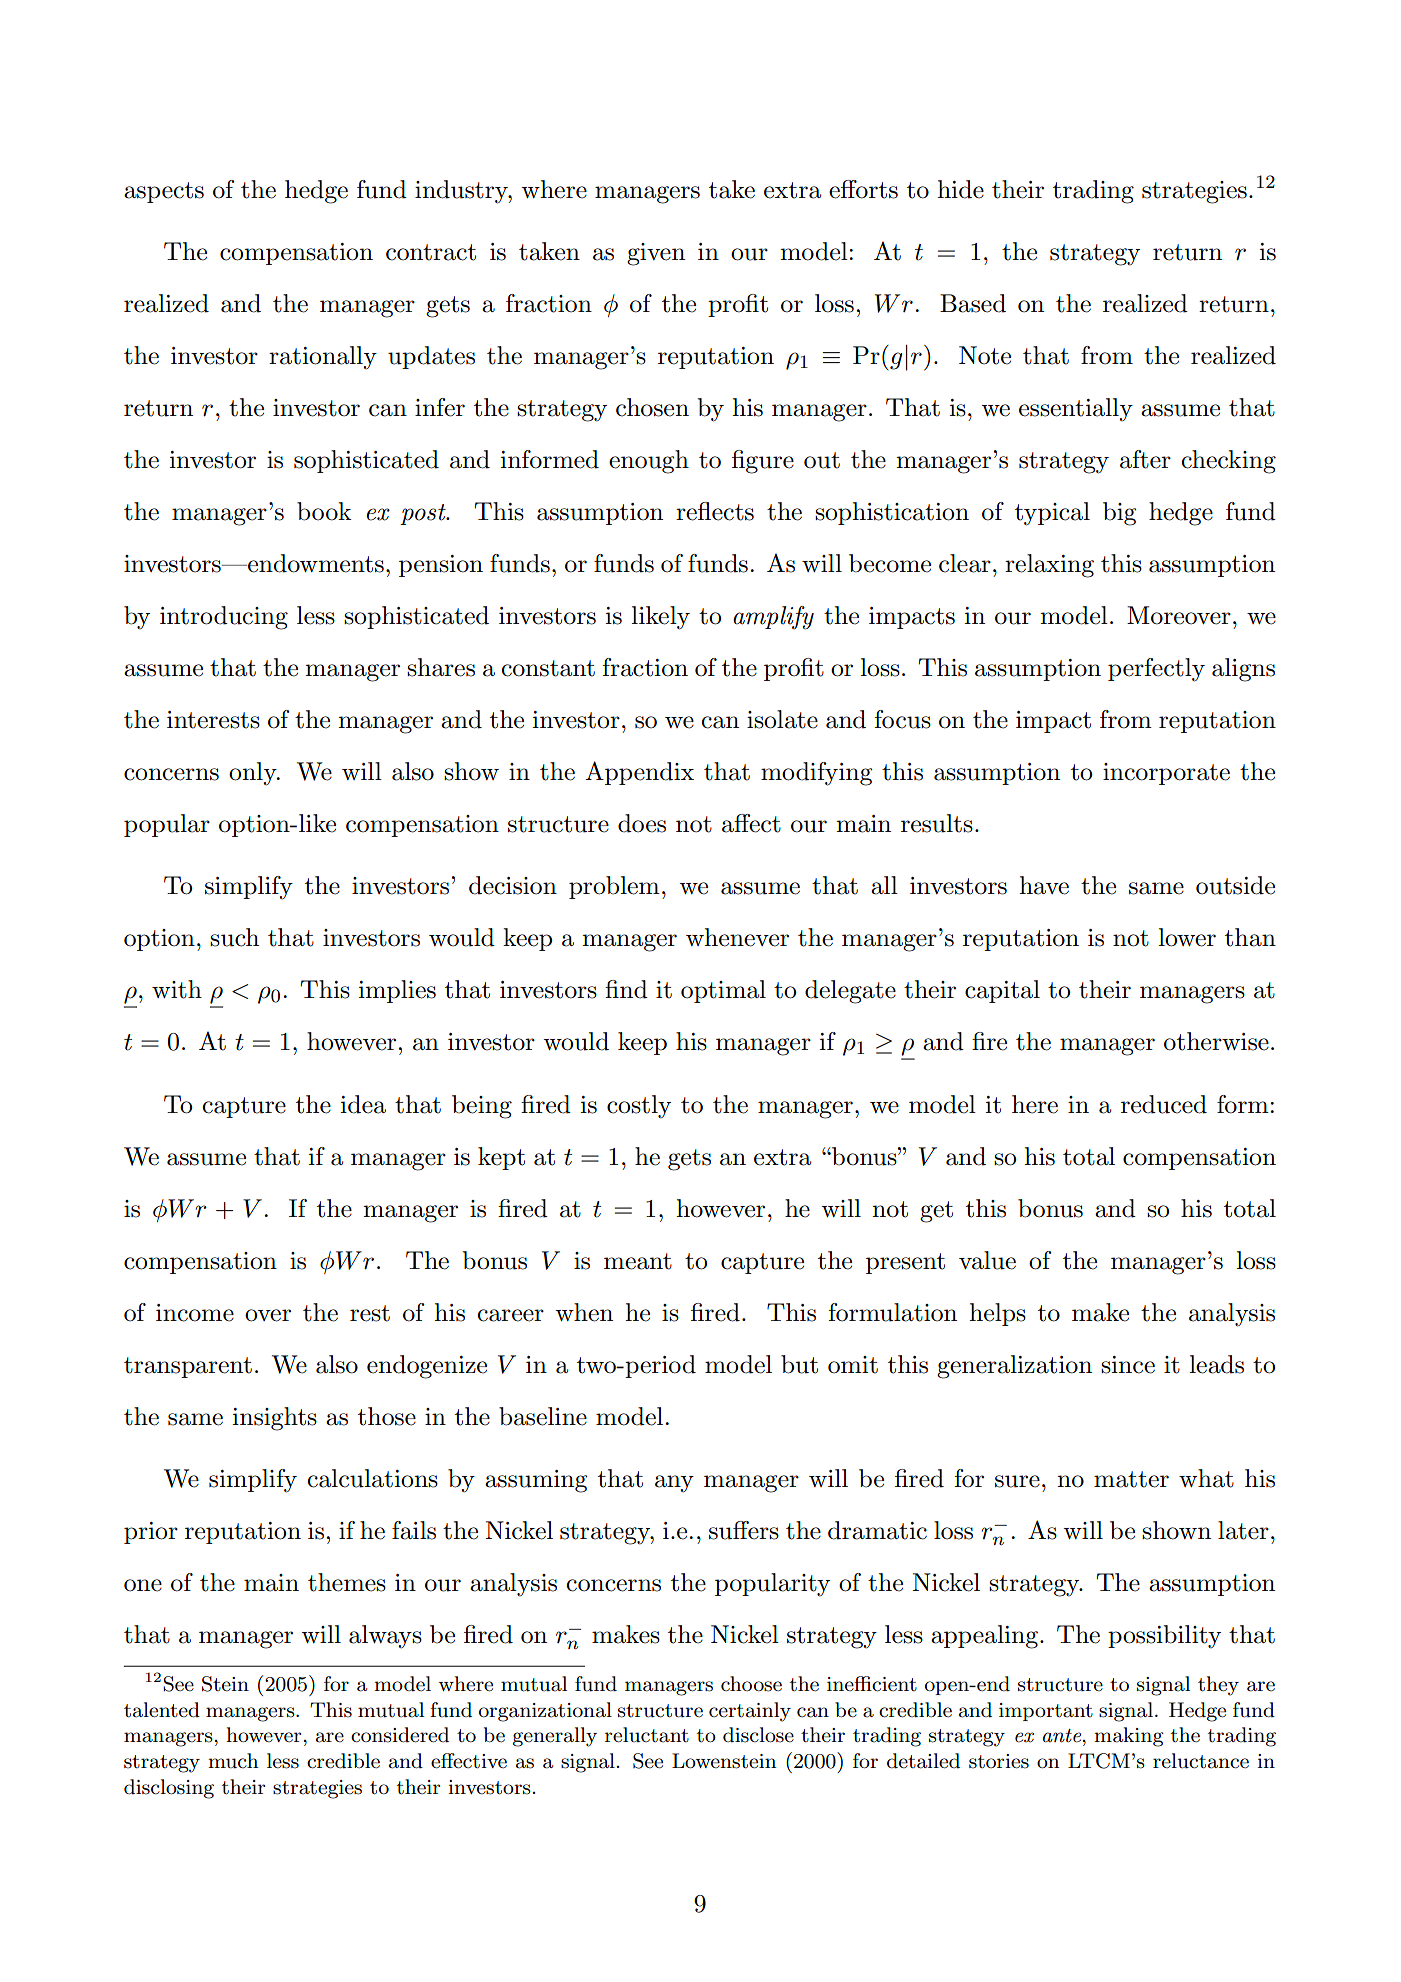  Describe the element at coordinates (799, 1364) in the page. I see `but` at that location.
